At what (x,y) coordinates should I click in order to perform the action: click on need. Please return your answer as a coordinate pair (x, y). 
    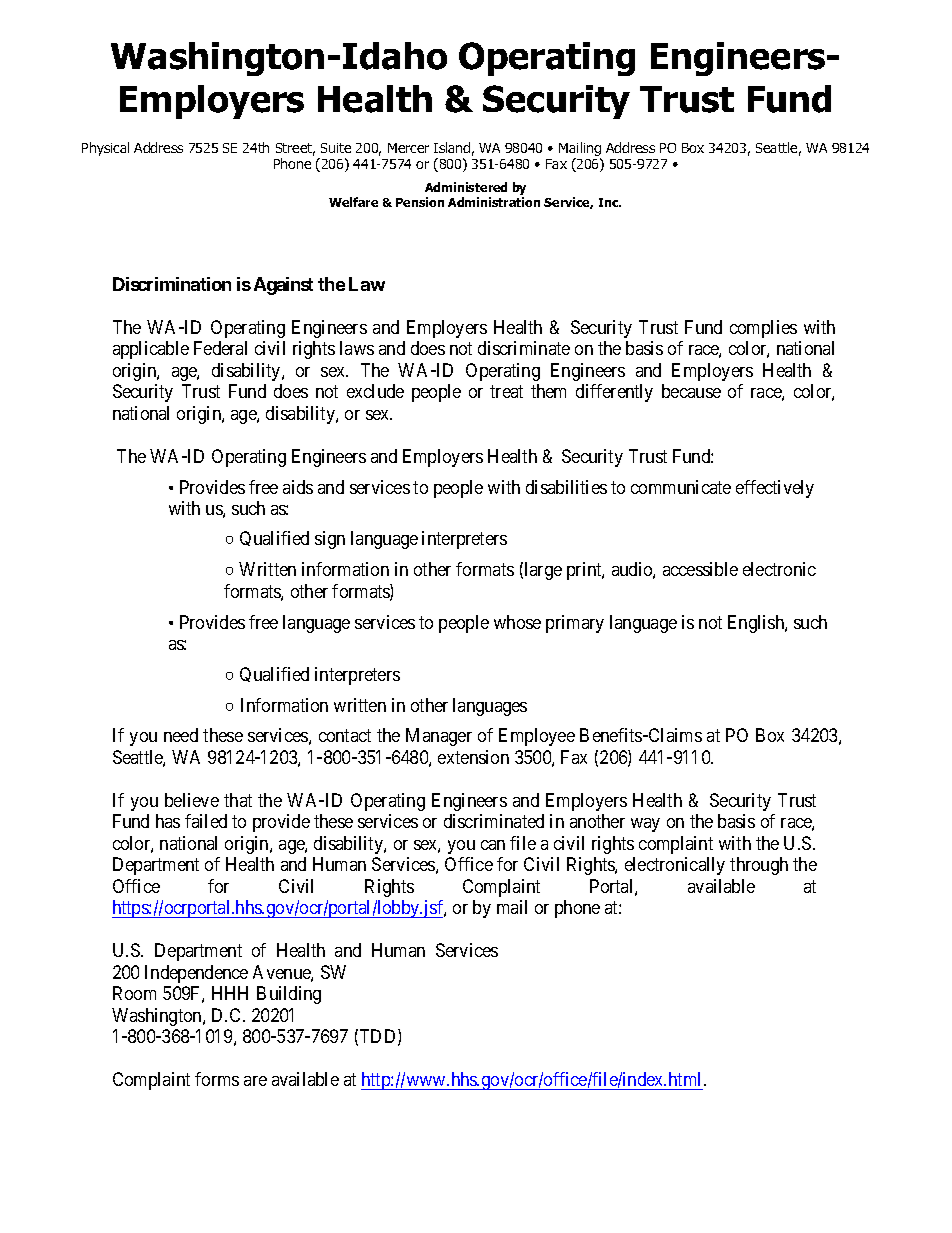
    Looking at the image, I should click on (181, 735).
